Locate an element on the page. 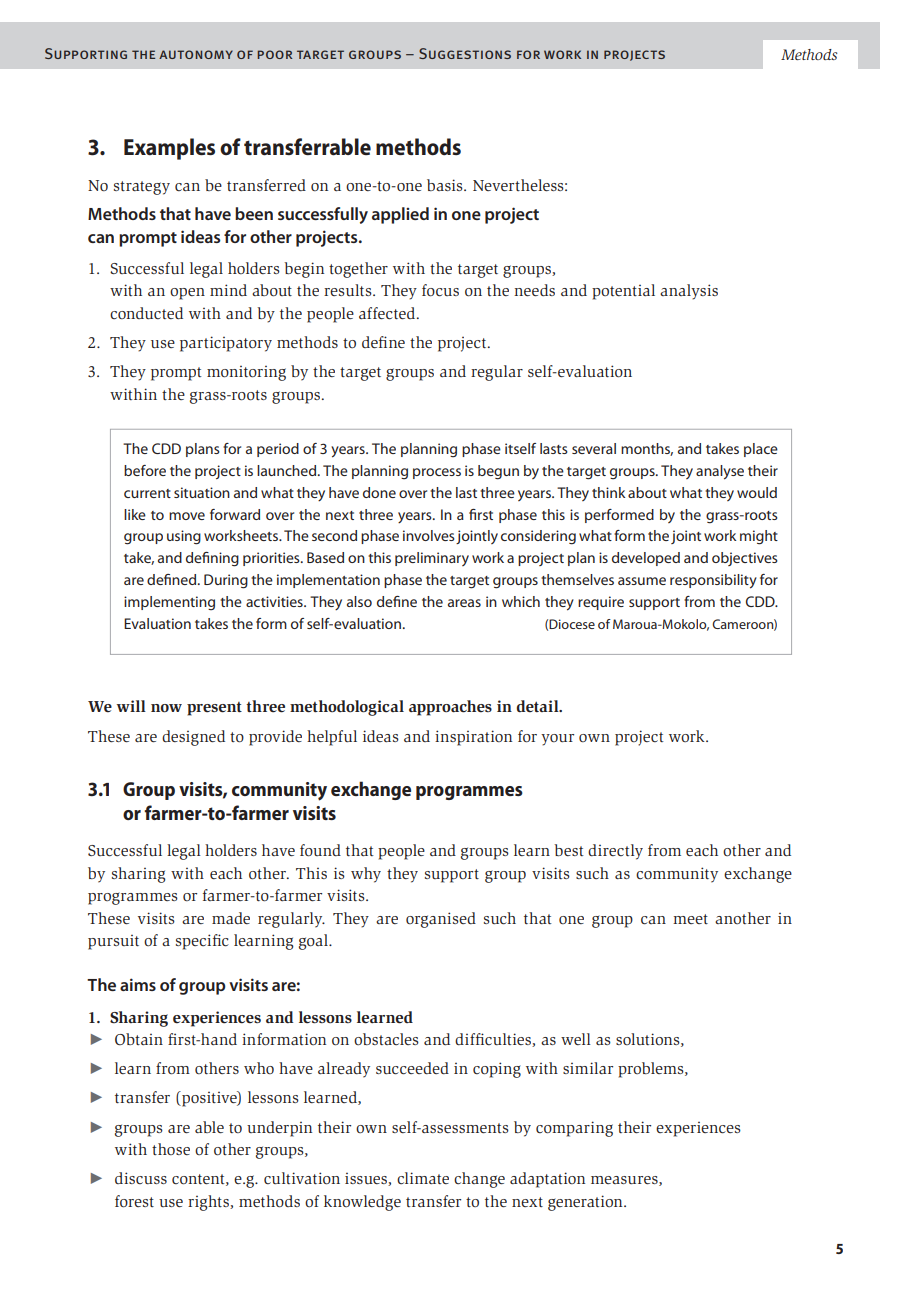 This document has width=924, height=1308. Suggestions is located at coordinates (465, 53).
